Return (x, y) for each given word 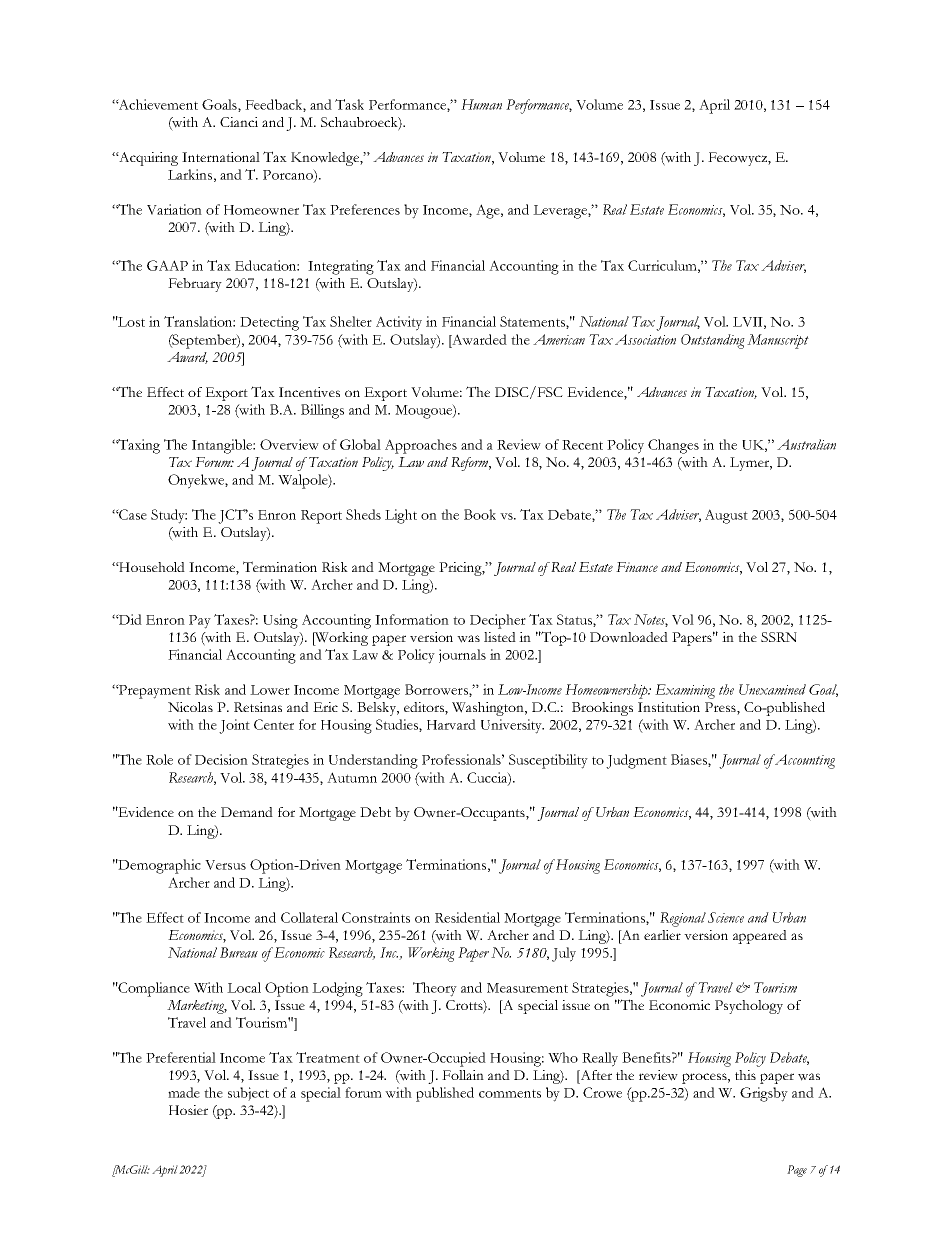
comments (510, 1093)
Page (797, 1171)
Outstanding (713, 341)
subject (248, 1094)
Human (481, 104)
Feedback (275, 105)
